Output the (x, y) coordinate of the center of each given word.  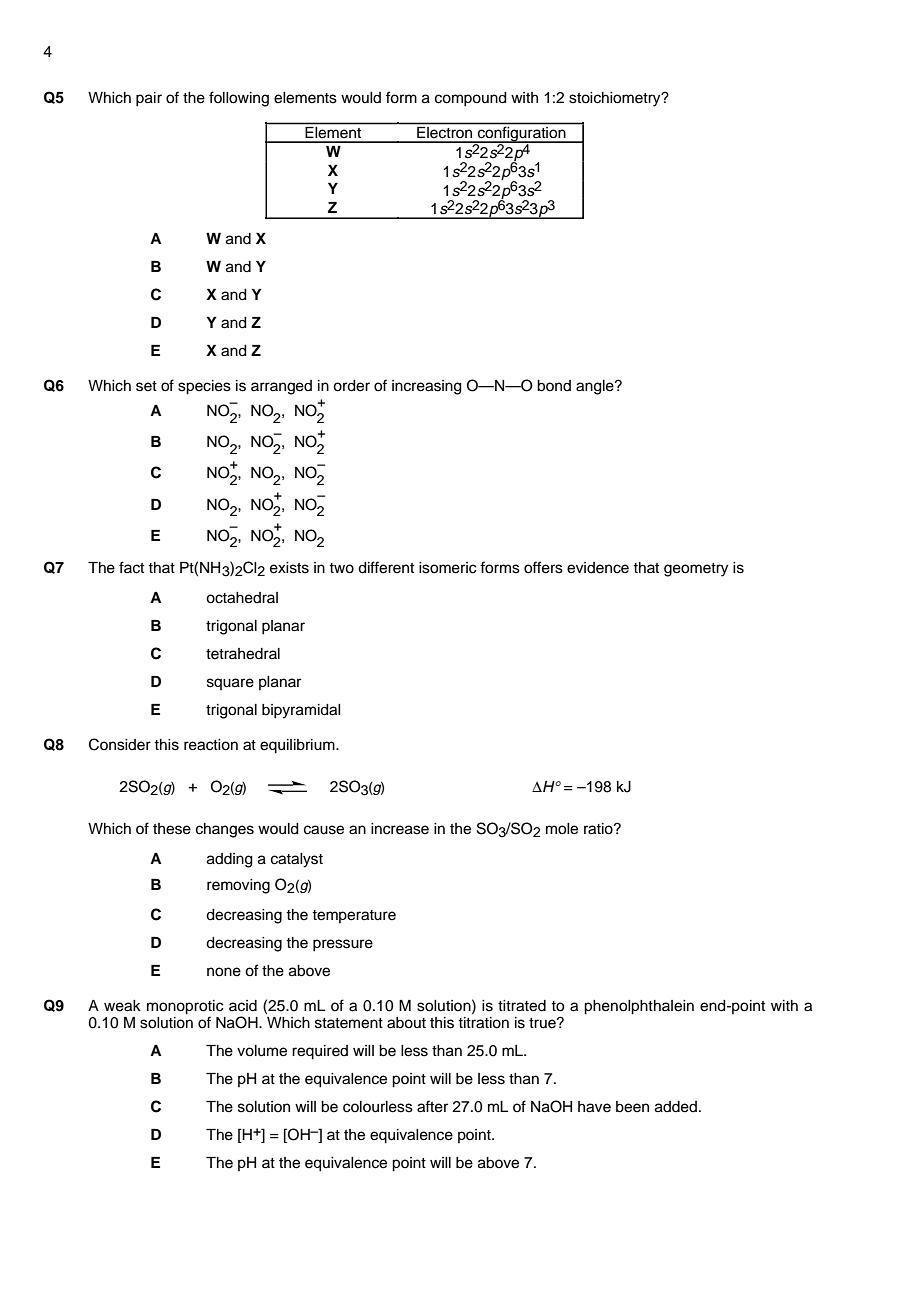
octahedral (242, 598)
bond (554, 386)
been (632, 1107)
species (204, 387)
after (432, 1106)
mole (562, 829)
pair (149, 99)
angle (596, 387)
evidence (598, 568)
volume (262, 1051)
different (386, 567)
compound (471, 99)
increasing (427, 387)
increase (400, 829)
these (172, 829)
